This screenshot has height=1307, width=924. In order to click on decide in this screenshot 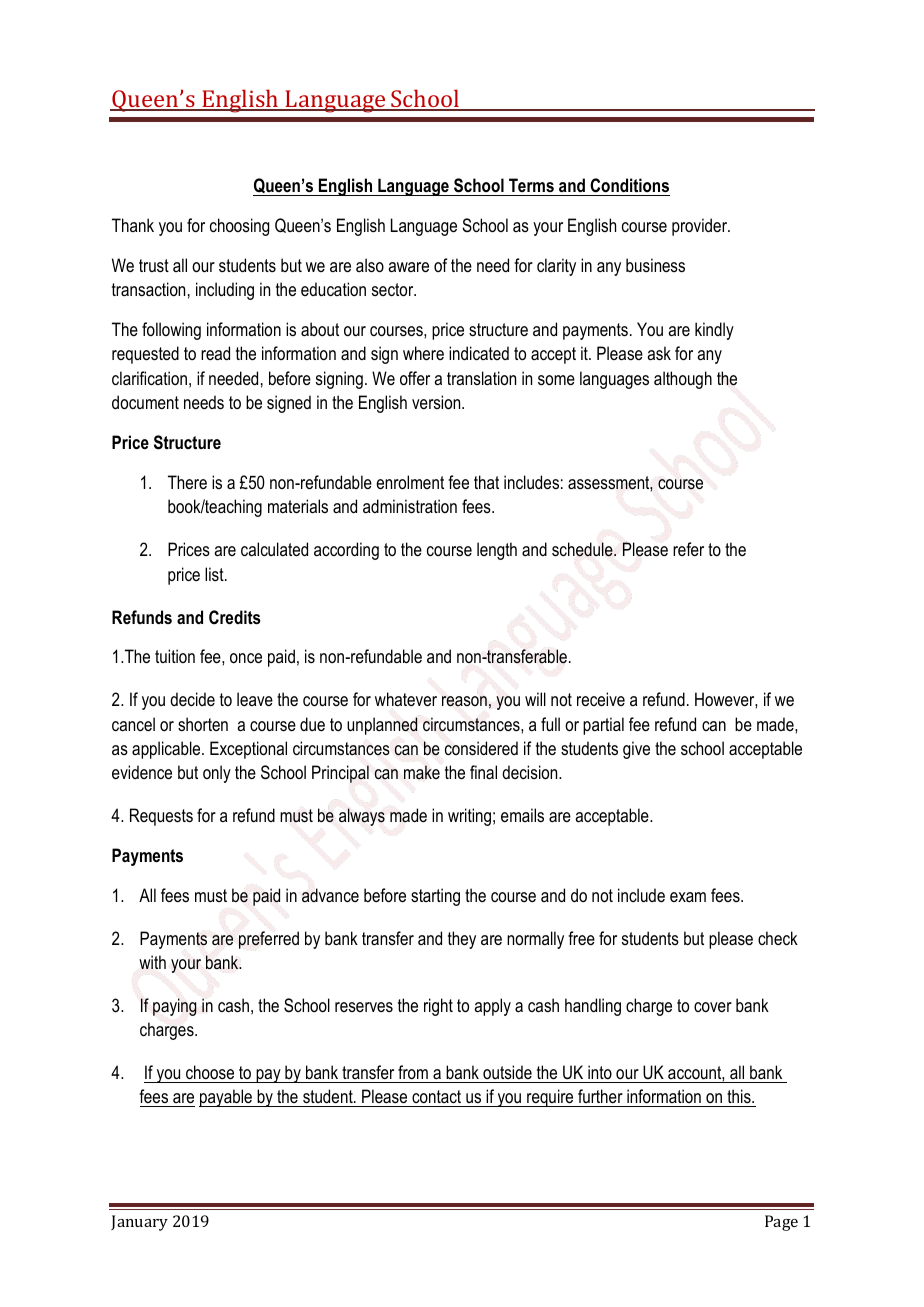, I will do `click(192, 699)`.
